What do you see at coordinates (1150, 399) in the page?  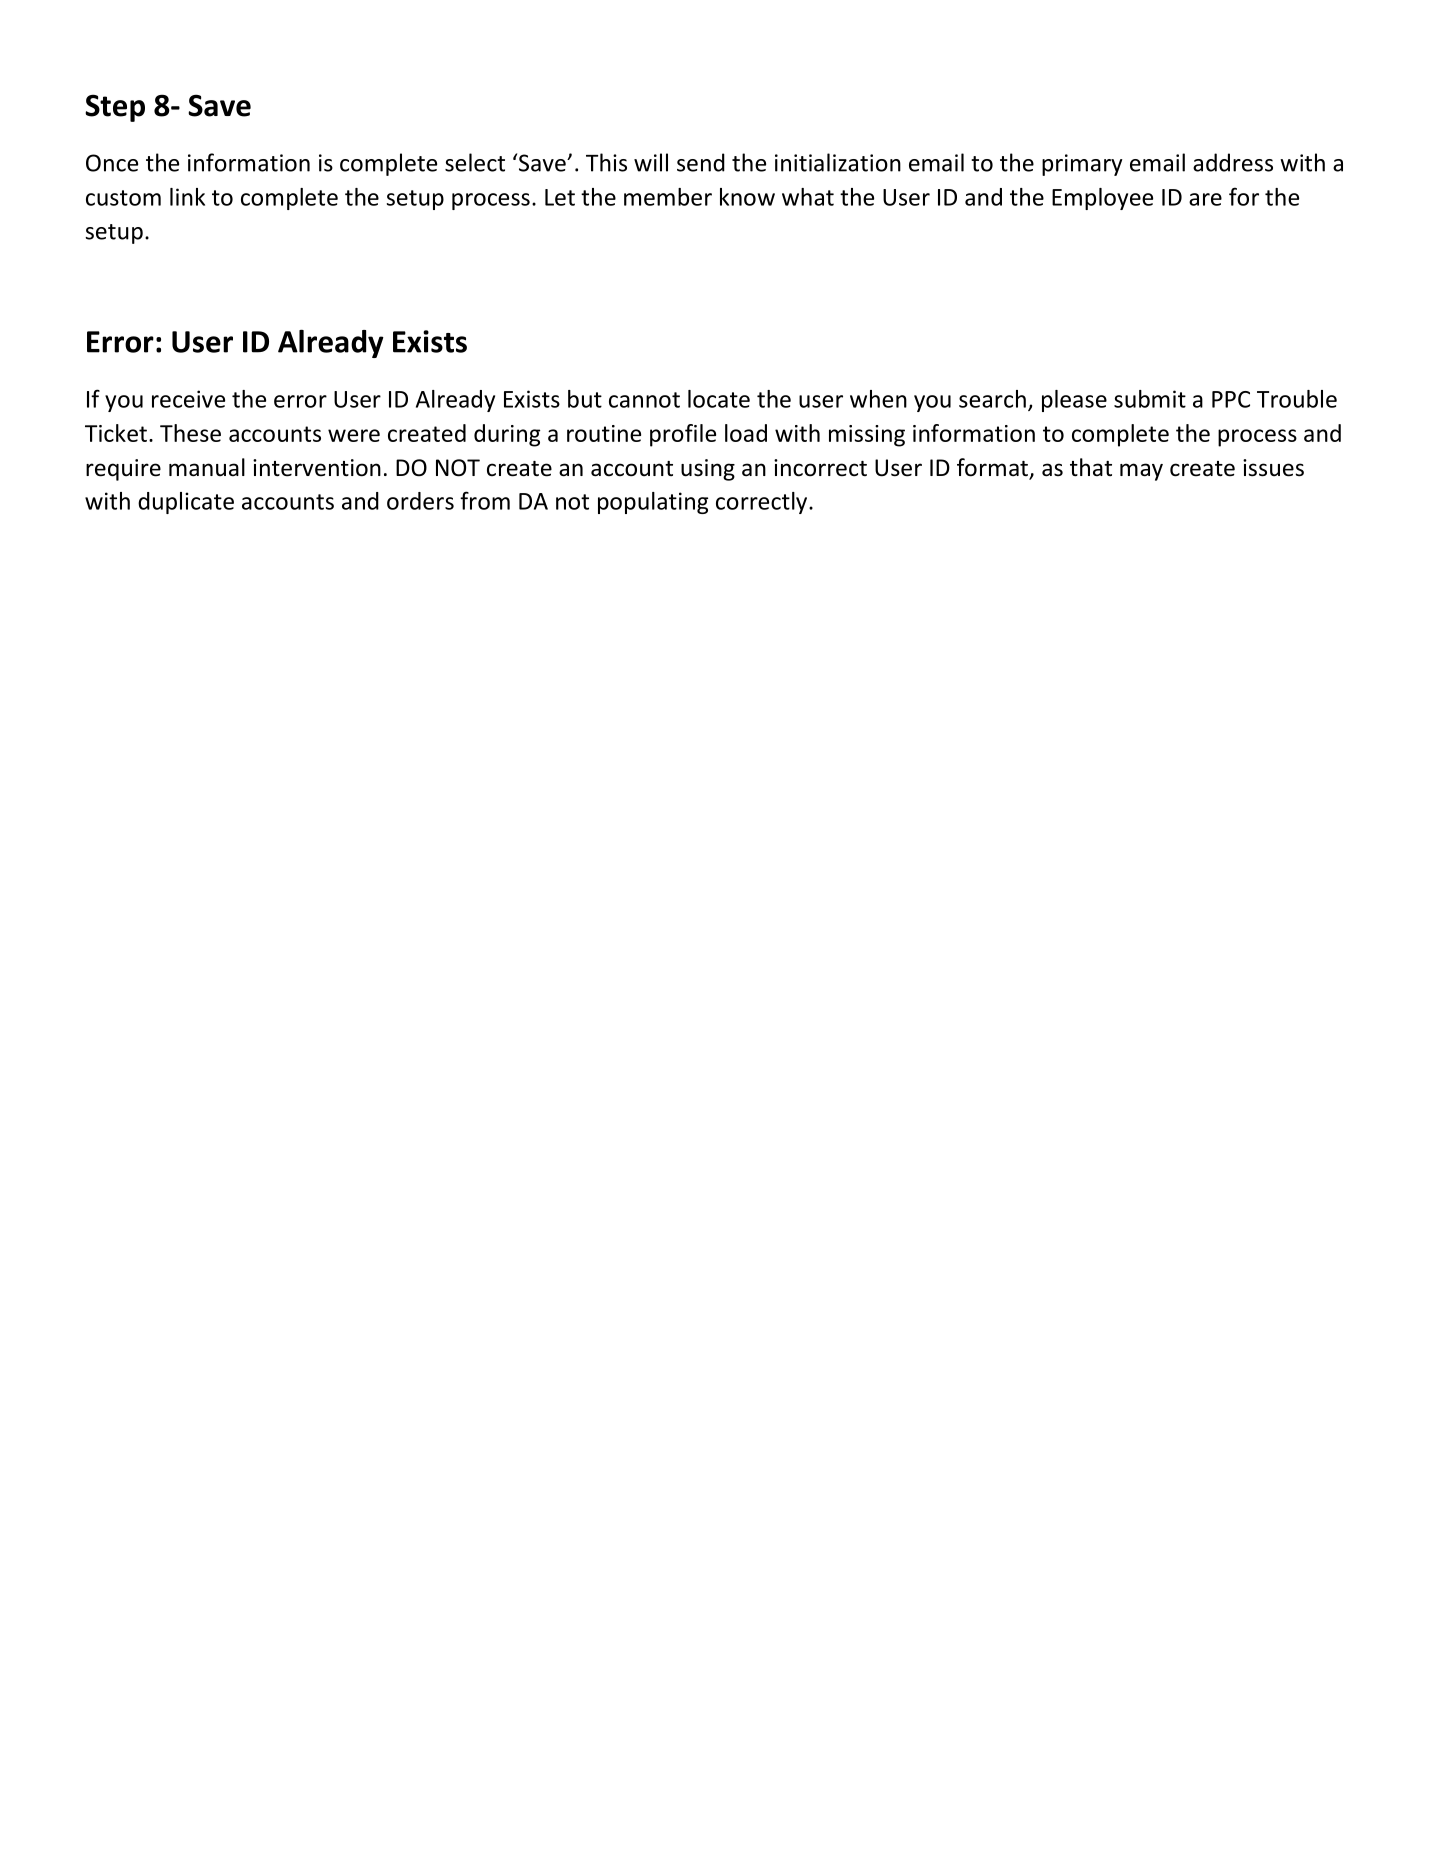 I see `submit` at bounding box center [1150, 399].
